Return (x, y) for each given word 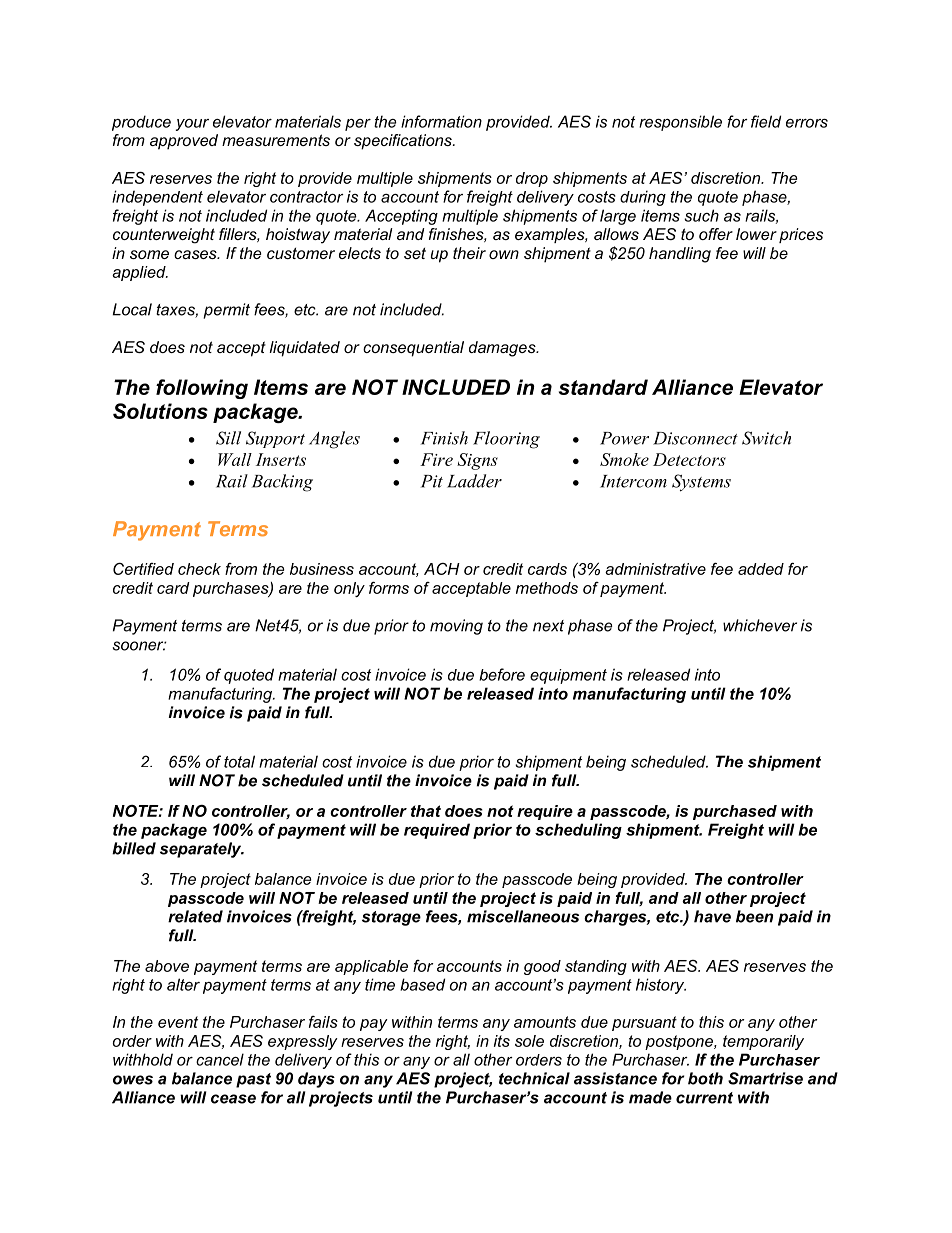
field (766, 121)
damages (503, 349)
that (426, 811)
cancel (220, 1059)
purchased (735, 812)
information (441, 121)
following (202, 389)
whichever (760, 625)
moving (456, 627)
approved (184, 142)
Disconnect (695, 438)
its (502, 1041)
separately (202, 850)
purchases (232, 589)
